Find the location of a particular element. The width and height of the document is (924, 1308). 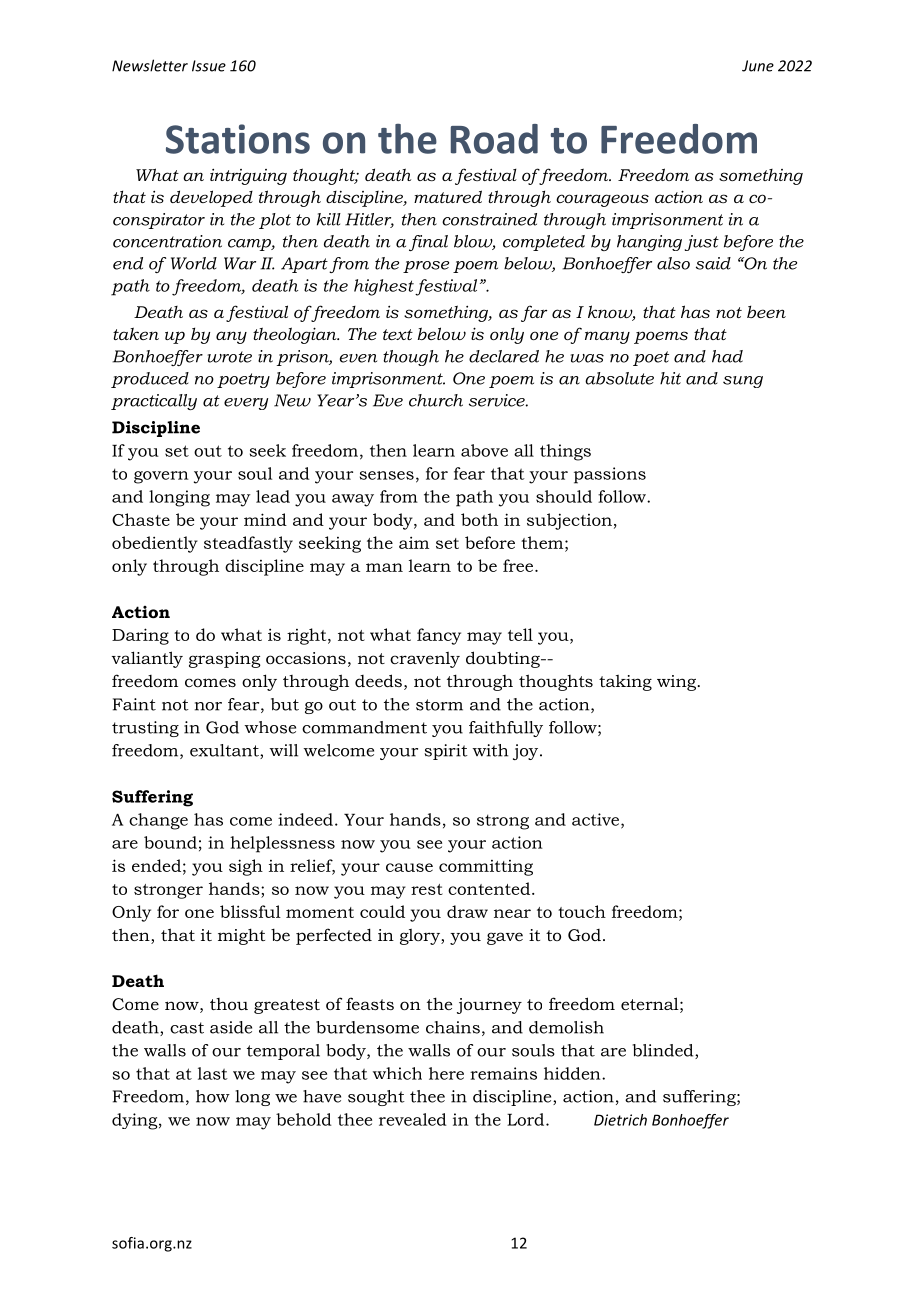

text is located at coordinates (398, 334).
